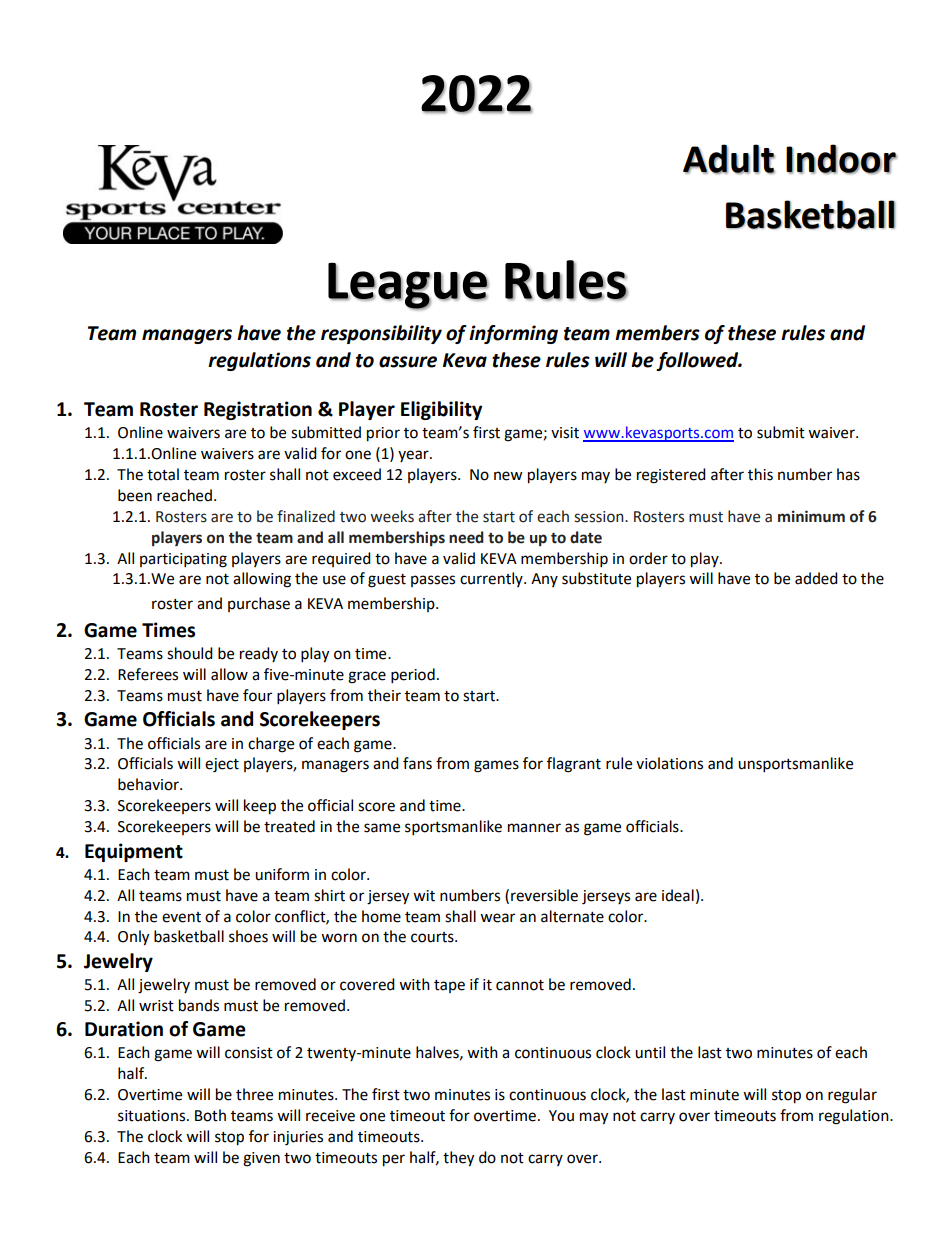  I want to click on eject, so click(222, 765).
